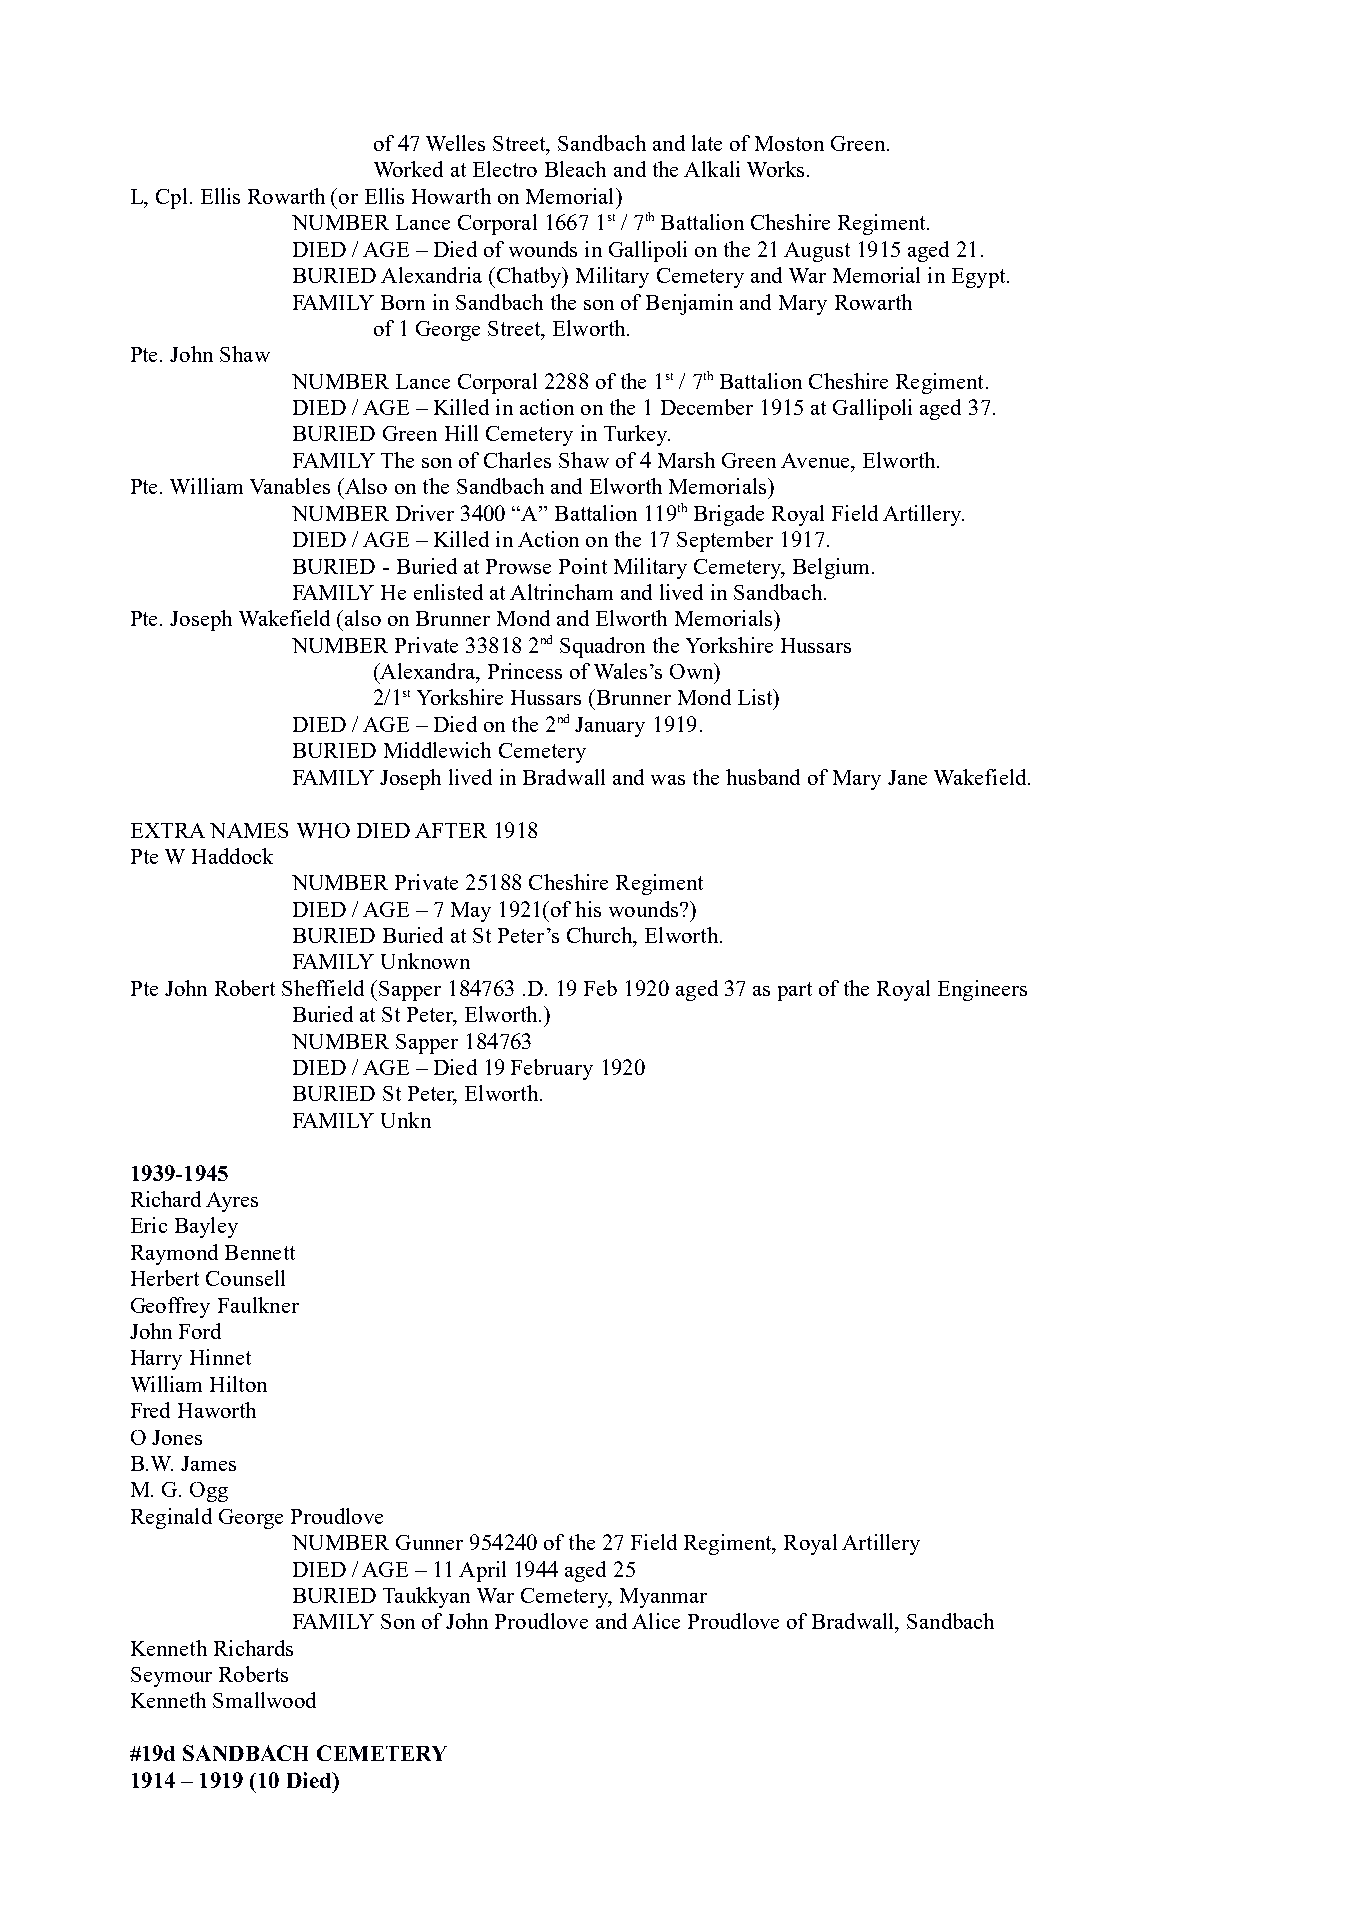  Describe the element at coordinates (663, 1598) in the screenshot. I see `Myanmar` at that location.
